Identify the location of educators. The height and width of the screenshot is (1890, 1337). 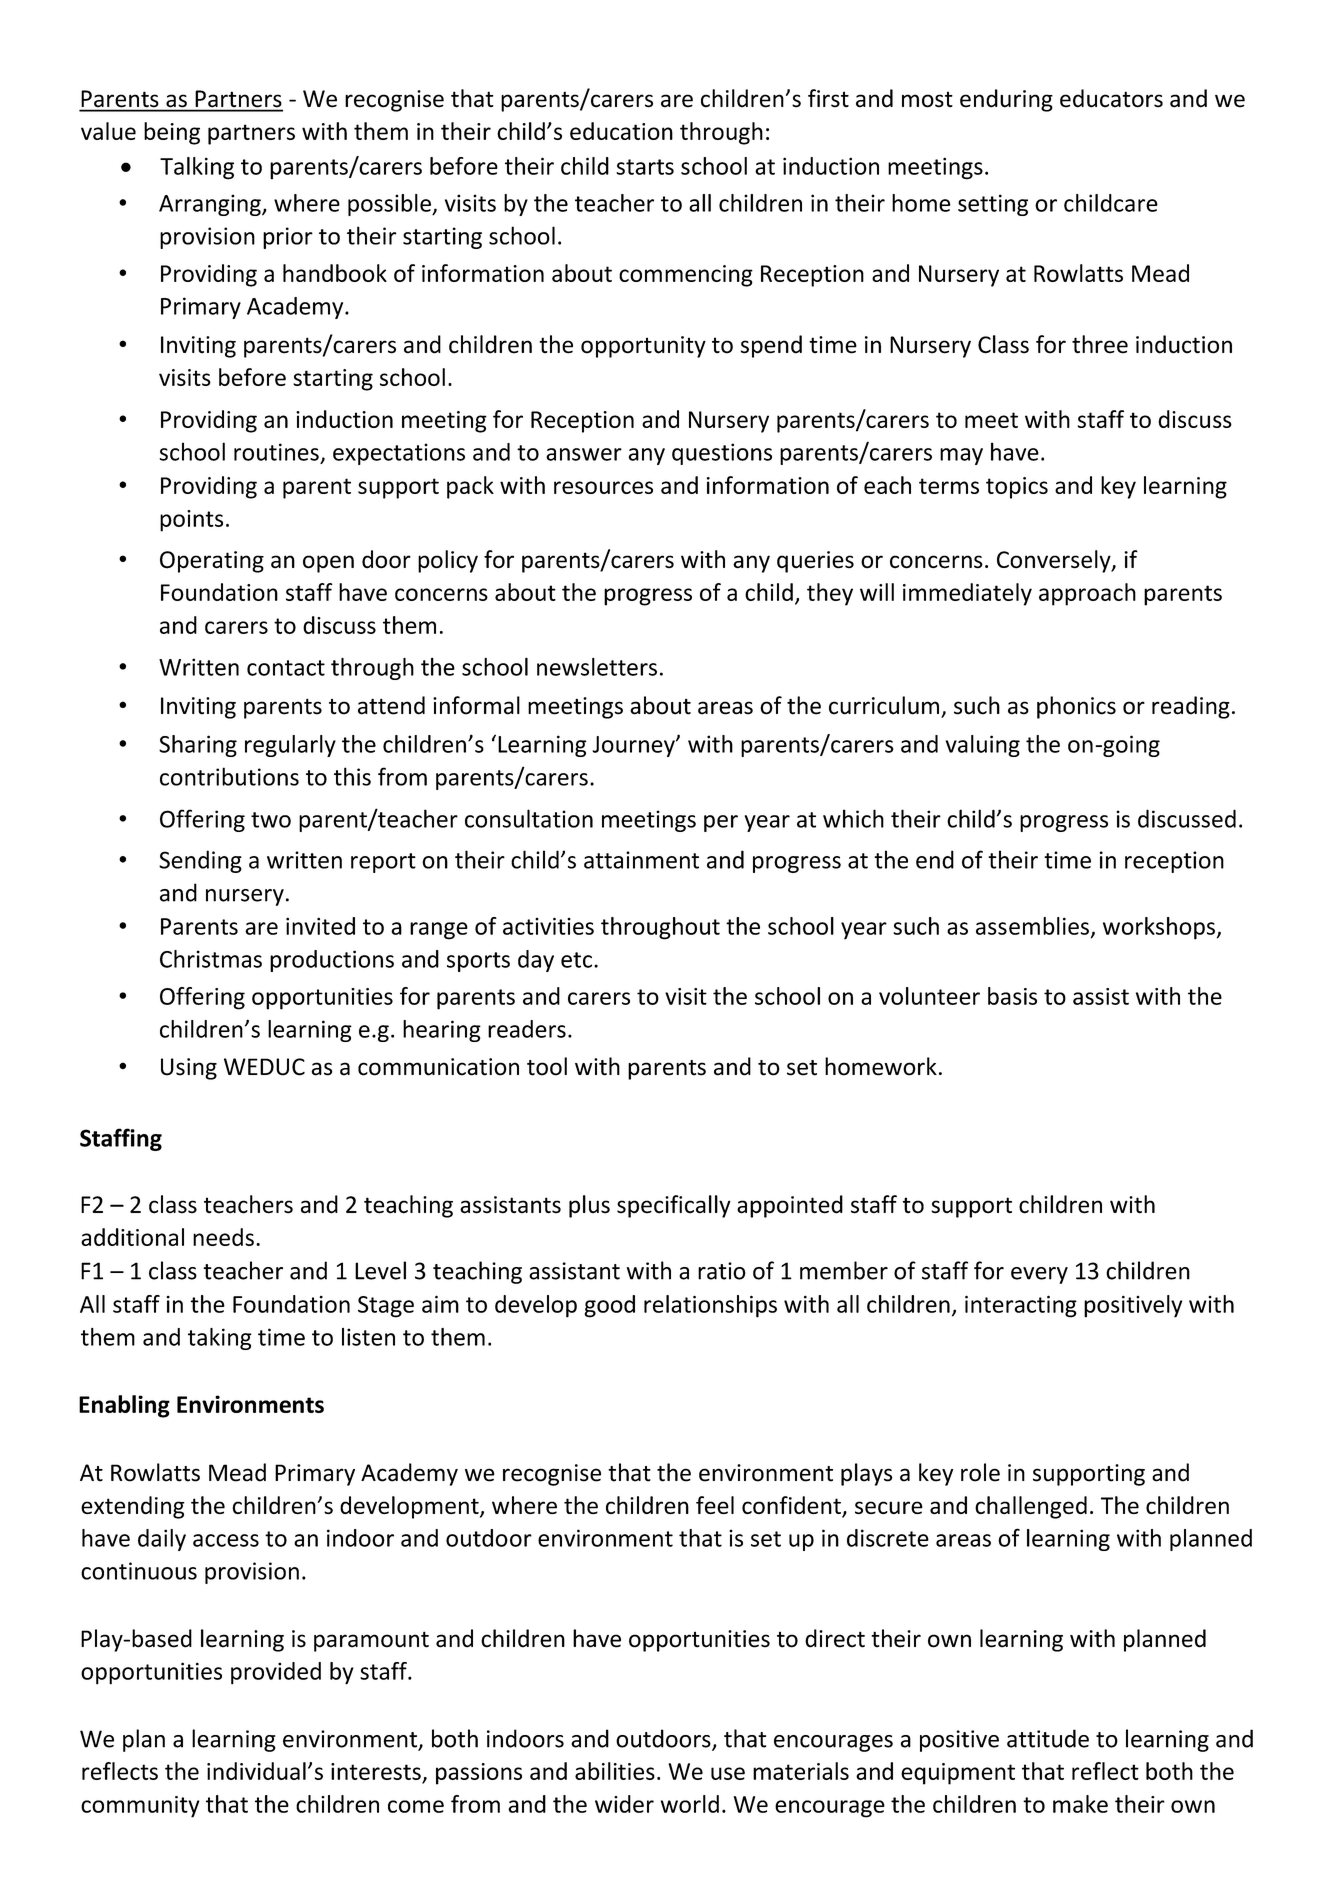
(1111, 98).
